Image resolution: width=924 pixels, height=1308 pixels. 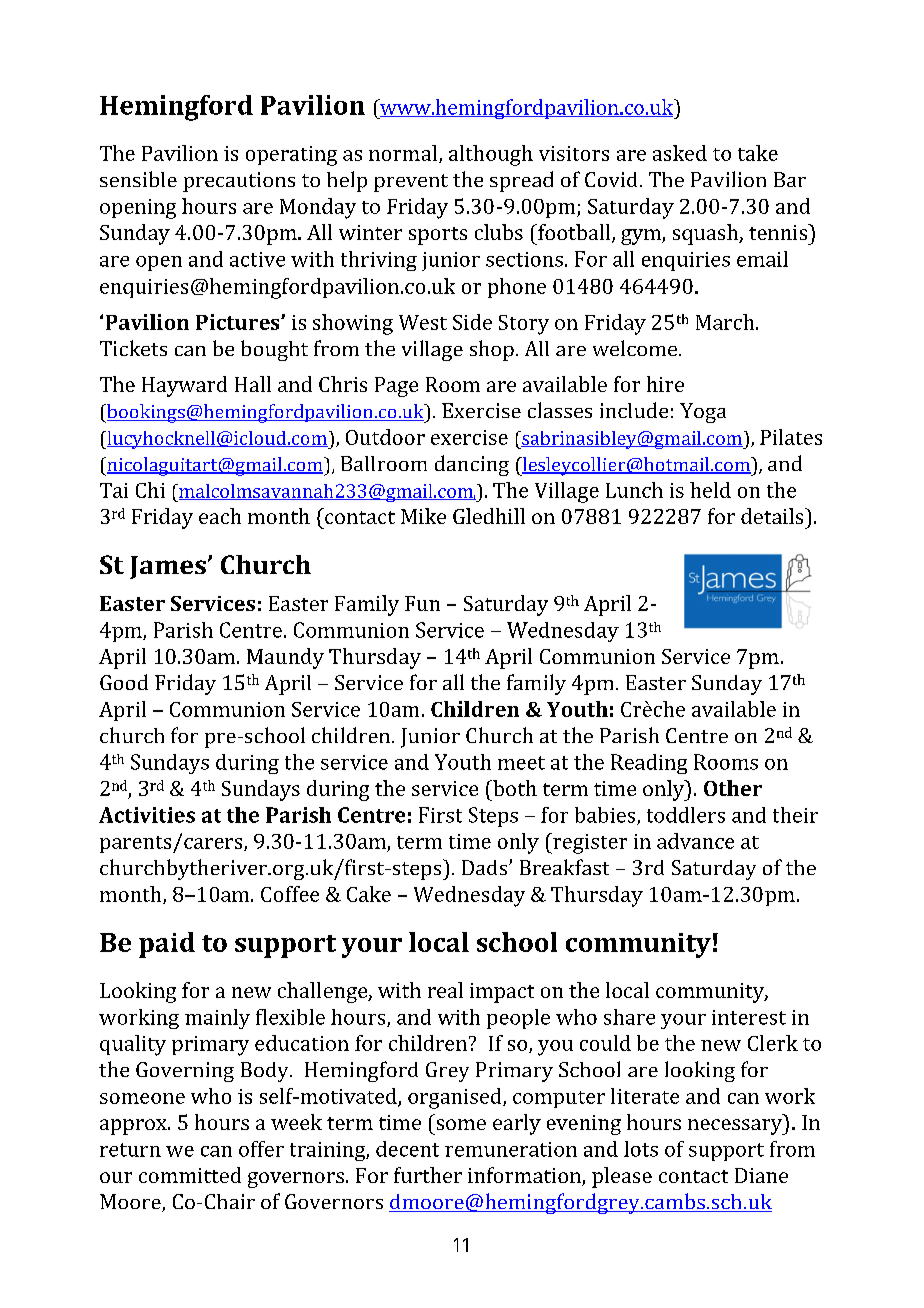 I want to click on held, so click(x=710, y=490).
